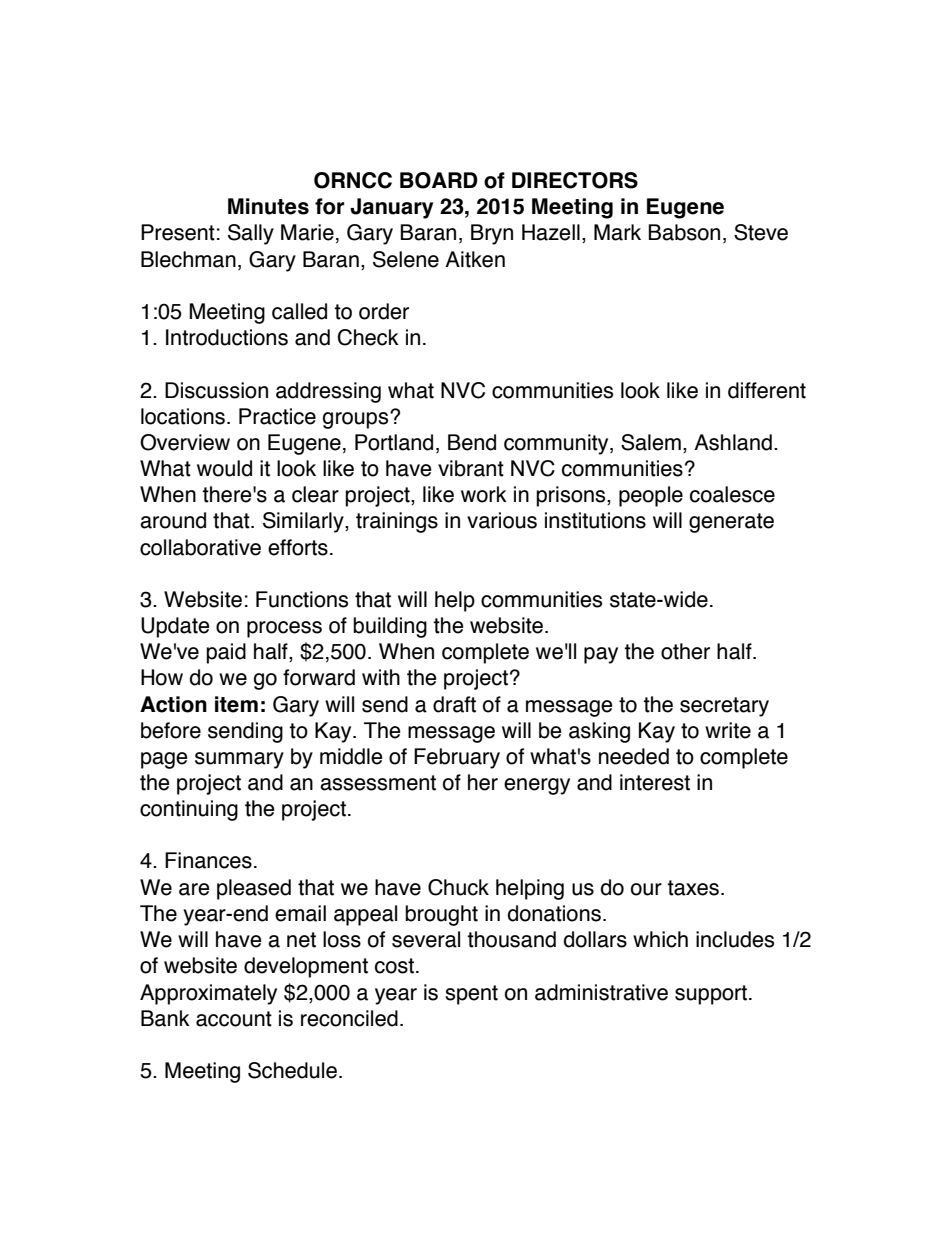 This document has width=952, height=1233. What do you see at coordinates (684, 232) in the document?
I see `Babson` at bounding box center [684, 232].
